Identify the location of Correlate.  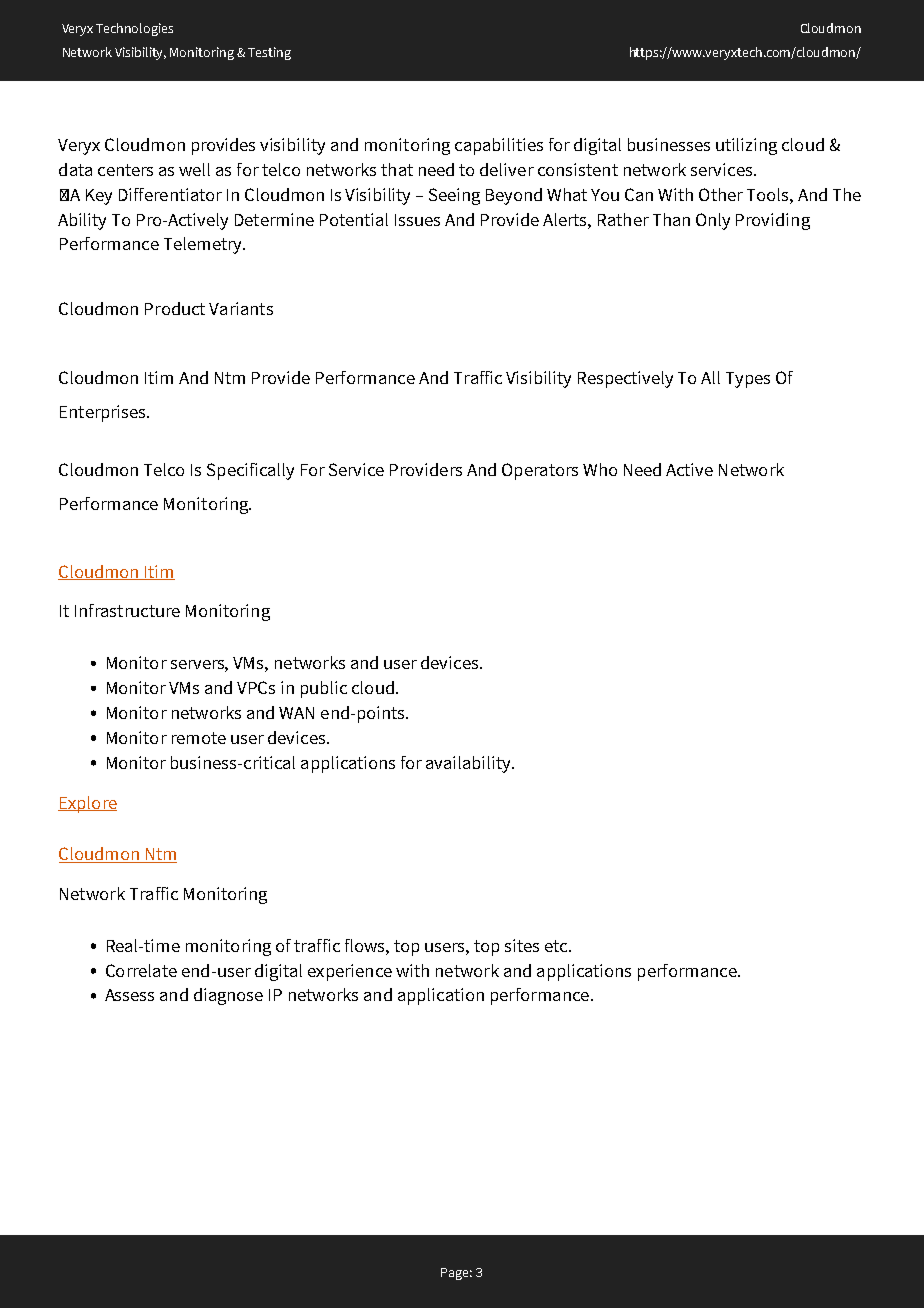
(141, 970).
